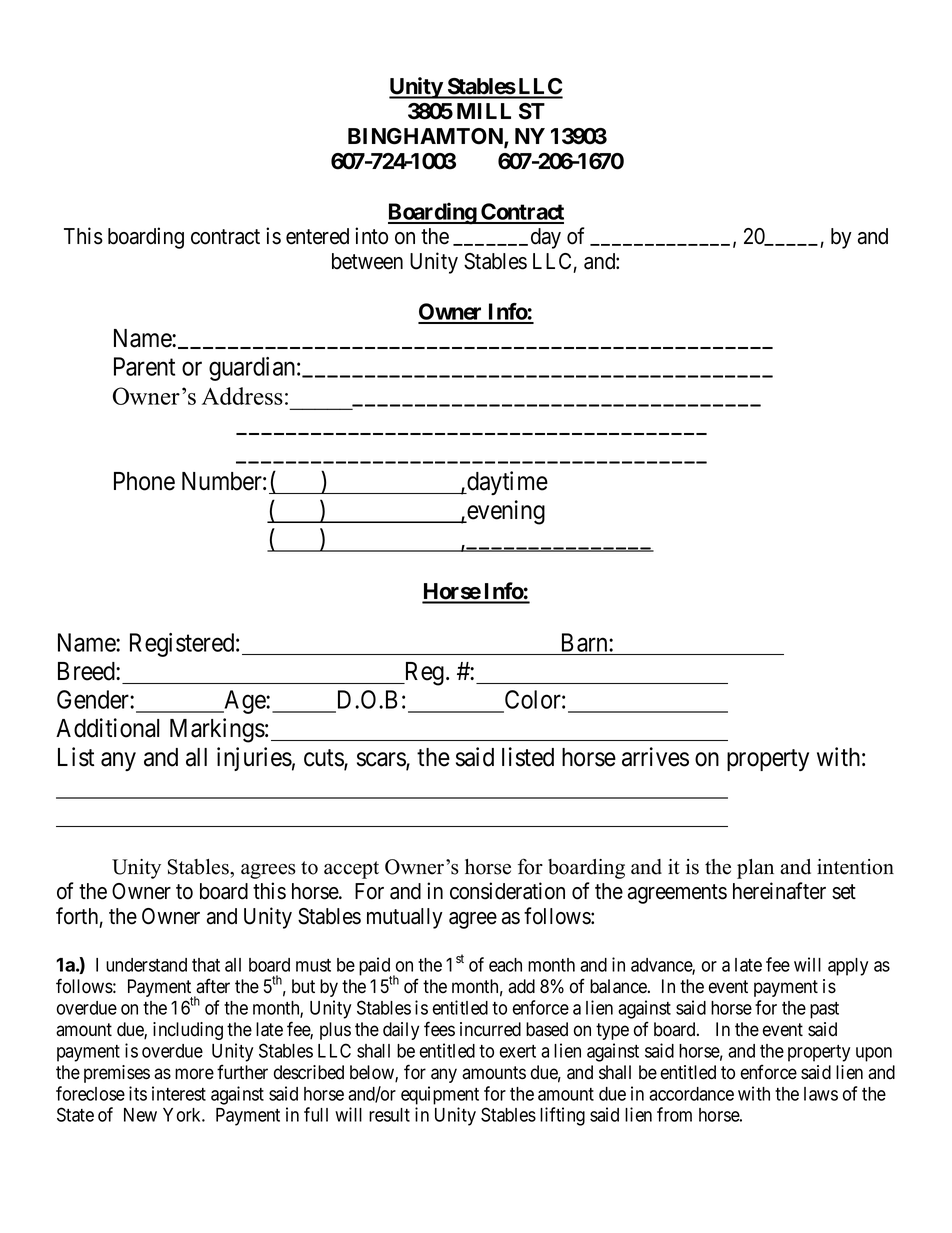  Describe the element at coordinates (505, 512) in the document. I see `evening` at that location.
